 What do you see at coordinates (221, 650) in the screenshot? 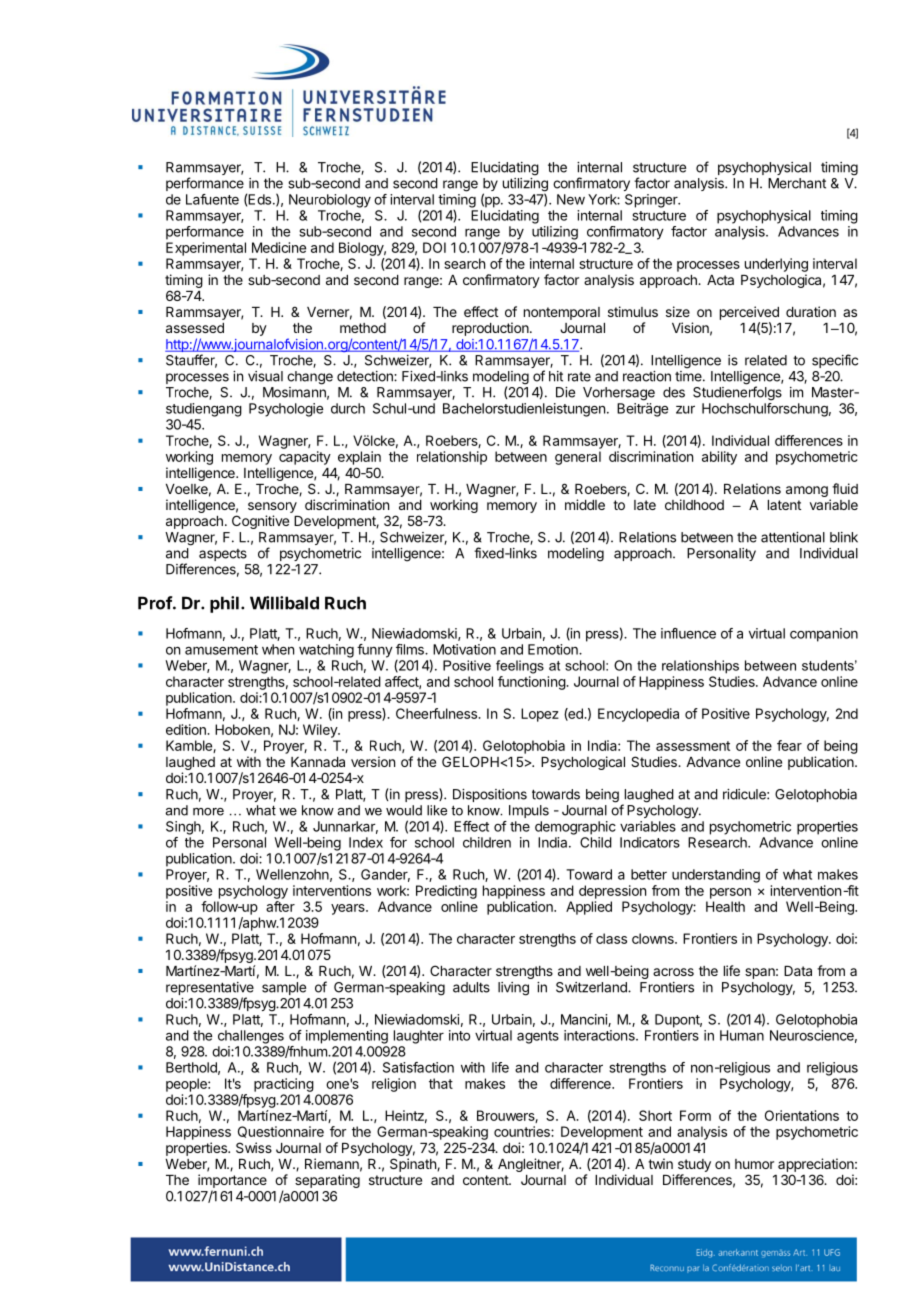
I see `amusement` at bounding box center [221, 650].
